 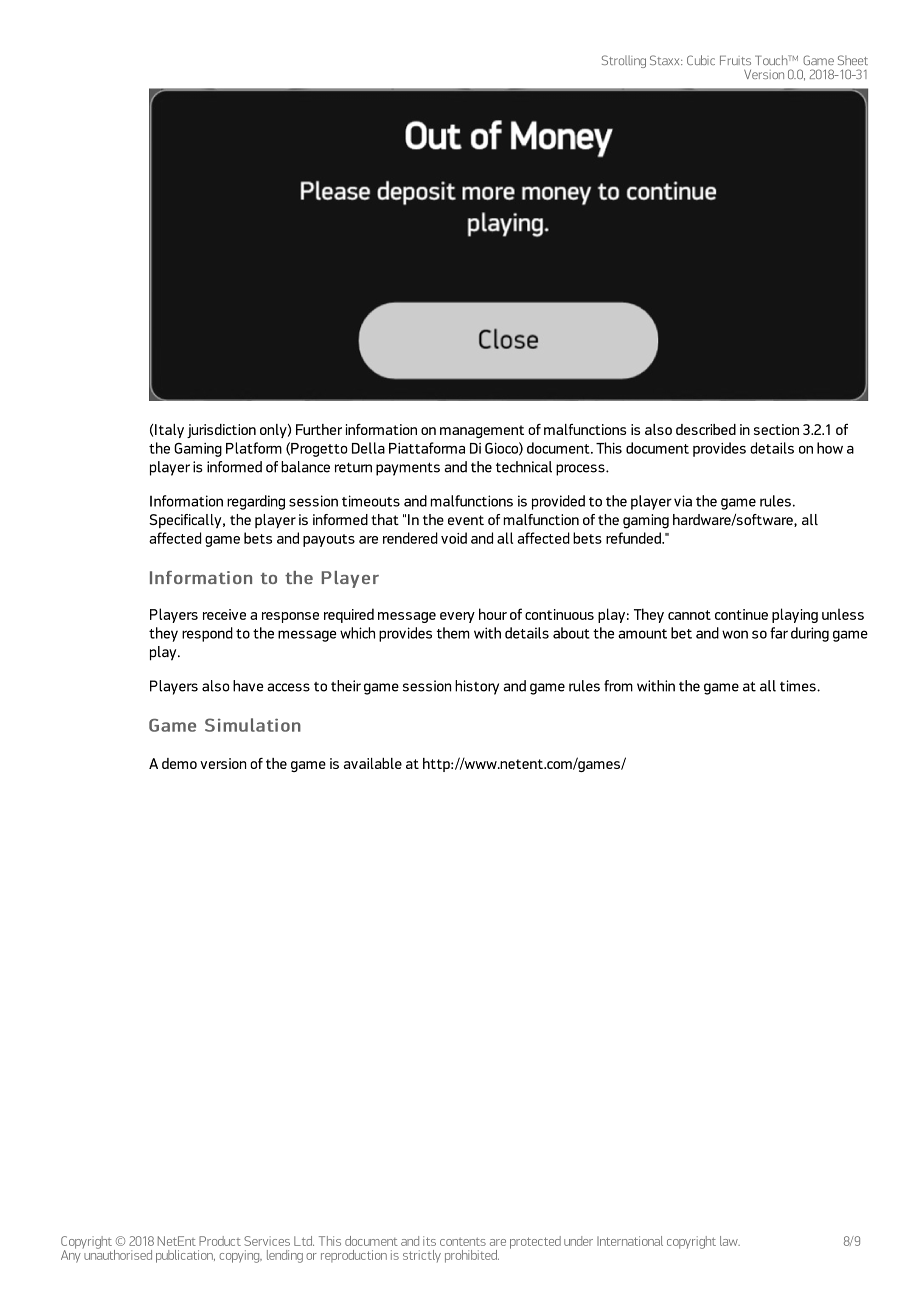 I want to click on times, so click(x=799, y=686).
